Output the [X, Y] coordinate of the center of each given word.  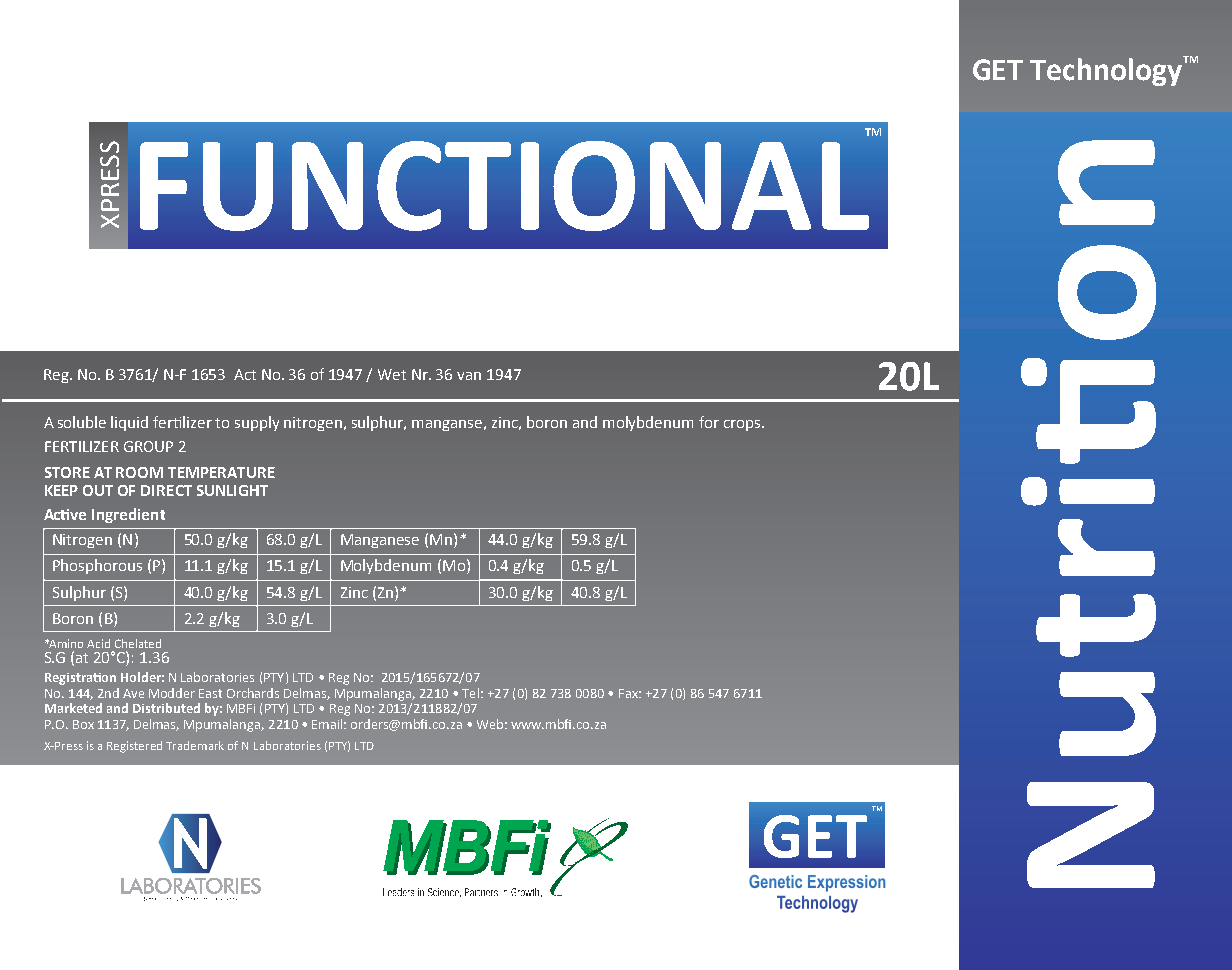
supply [257, 423]
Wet [392, 374]
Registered [134, 747]
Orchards [253, 693]
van [469, 376]
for [709, 422]
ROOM [139, 472]
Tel [470, 693]
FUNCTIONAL [504, 186]
